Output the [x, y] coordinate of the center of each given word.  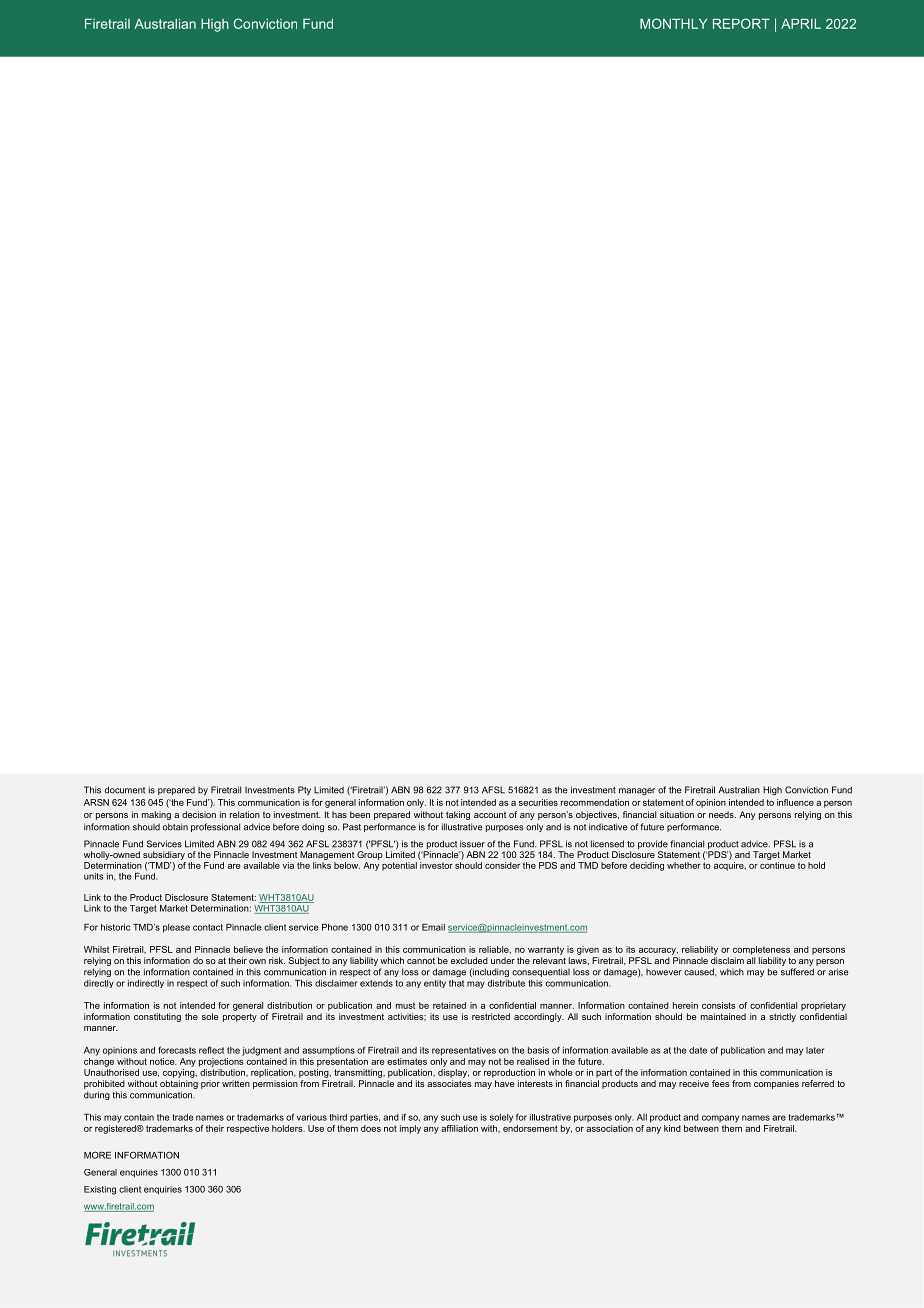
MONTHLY [673, 23]
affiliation [459, 1128]
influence [795, 802]
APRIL [801, 23]
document [125, 790]
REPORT [741, 23]
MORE [97, 1155]
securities [538, 802]
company [720, 1119]
